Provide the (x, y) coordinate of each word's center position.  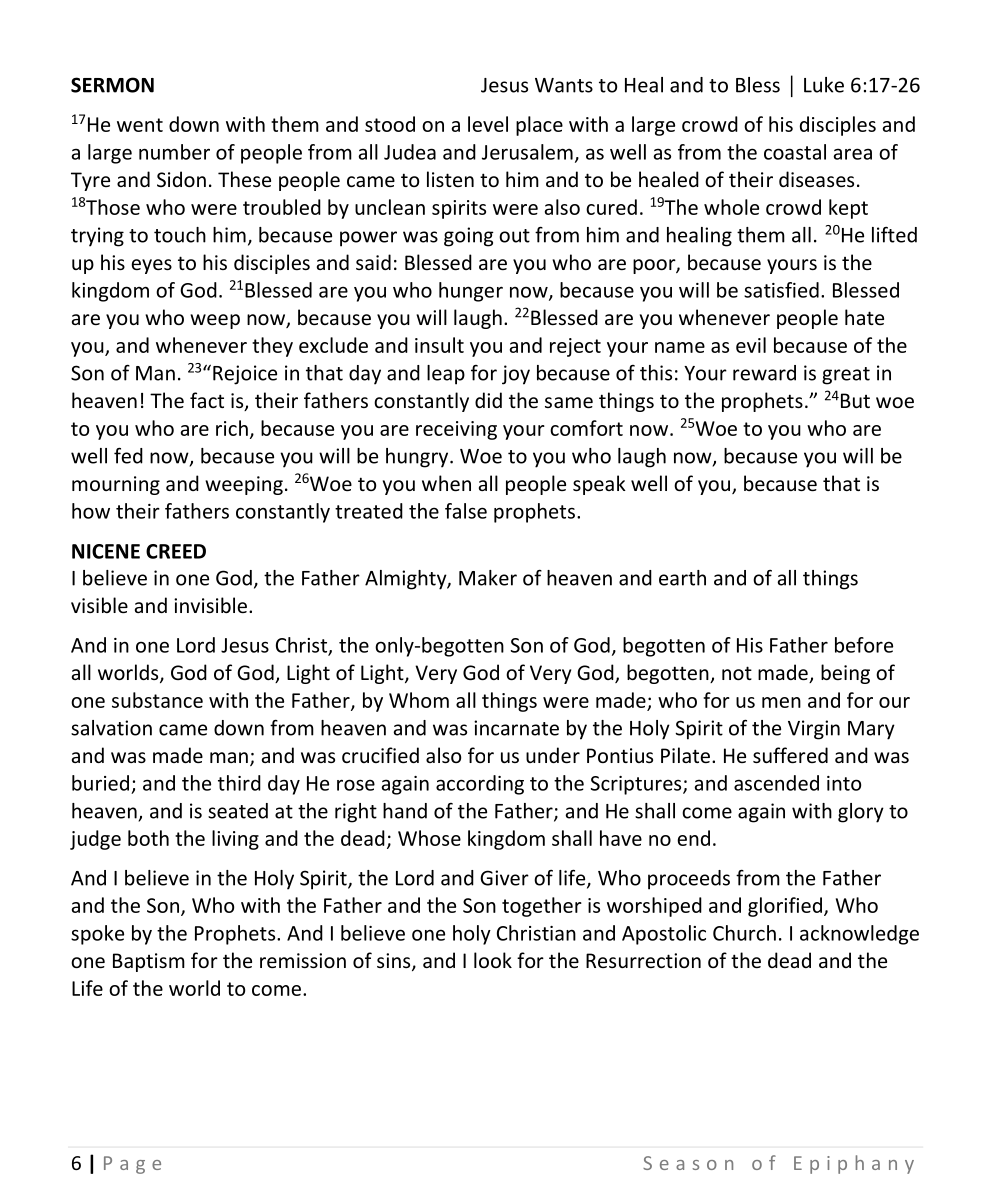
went (140, 125)
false (466, 511)
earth (682, 578)
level (488, 124)
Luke (824, 85)
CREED (176, 551)
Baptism (149, 962)
